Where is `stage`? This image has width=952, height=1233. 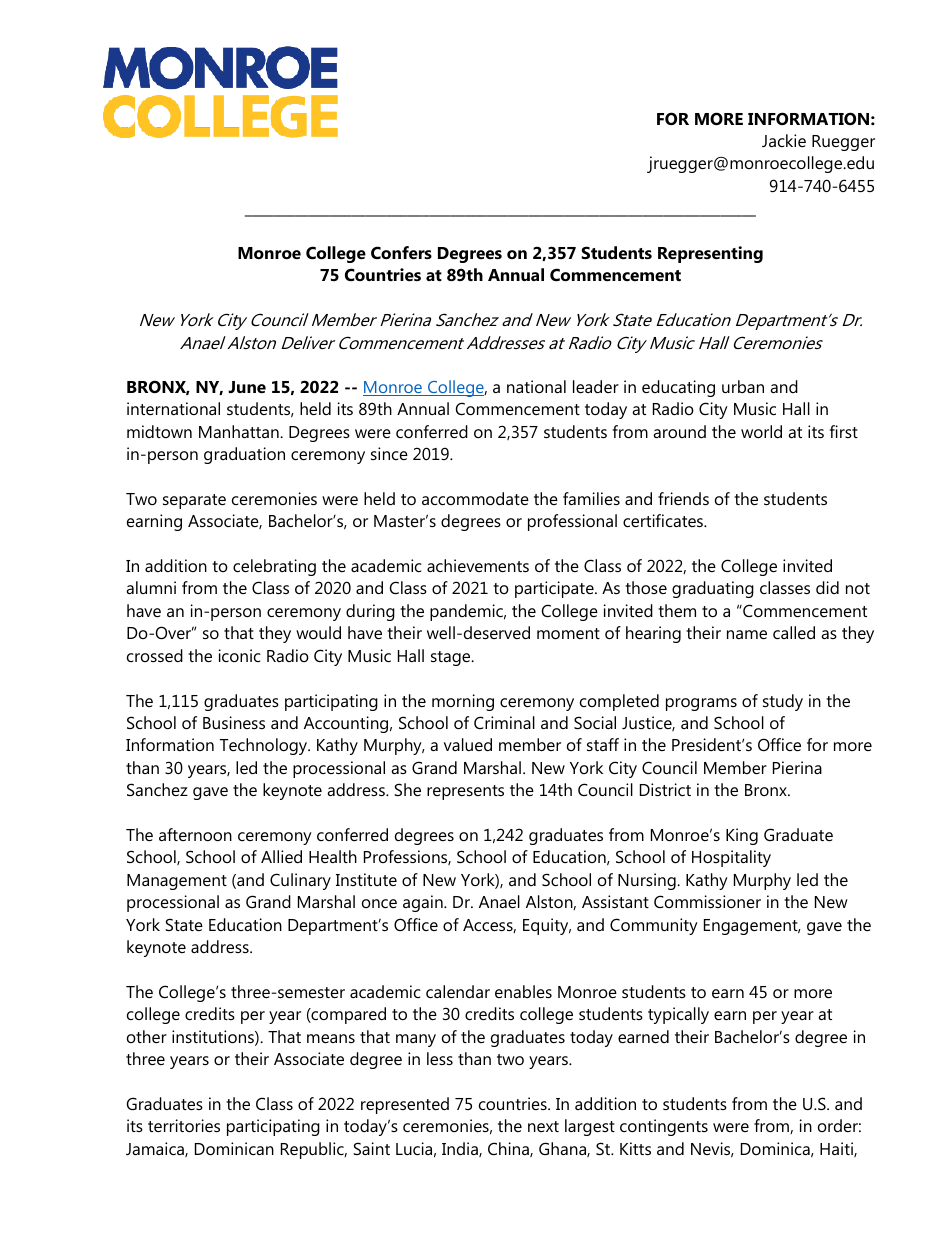 stage is located at coordinates (452, 658).
